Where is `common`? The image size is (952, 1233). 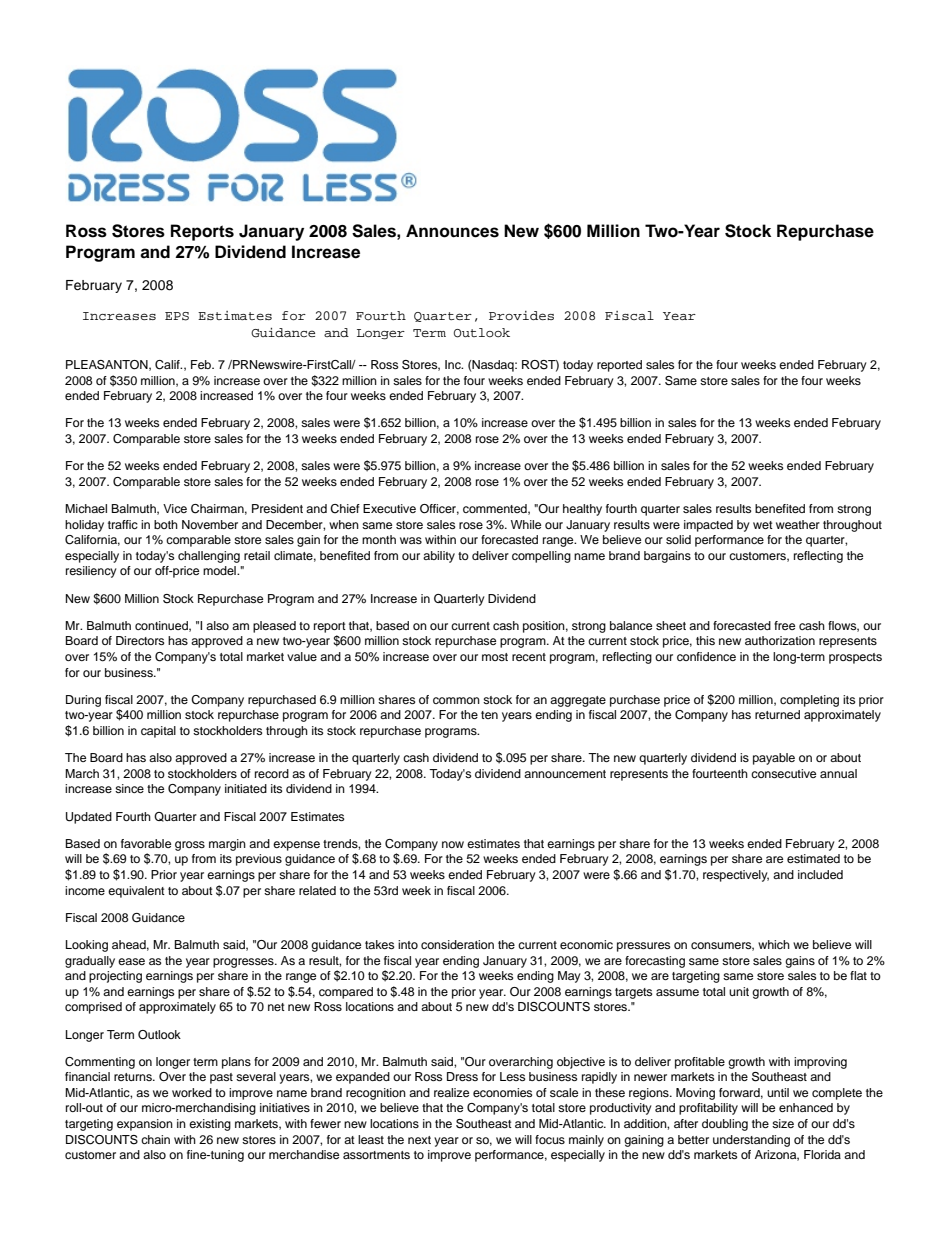
common is located at coordinates (456, 700).
